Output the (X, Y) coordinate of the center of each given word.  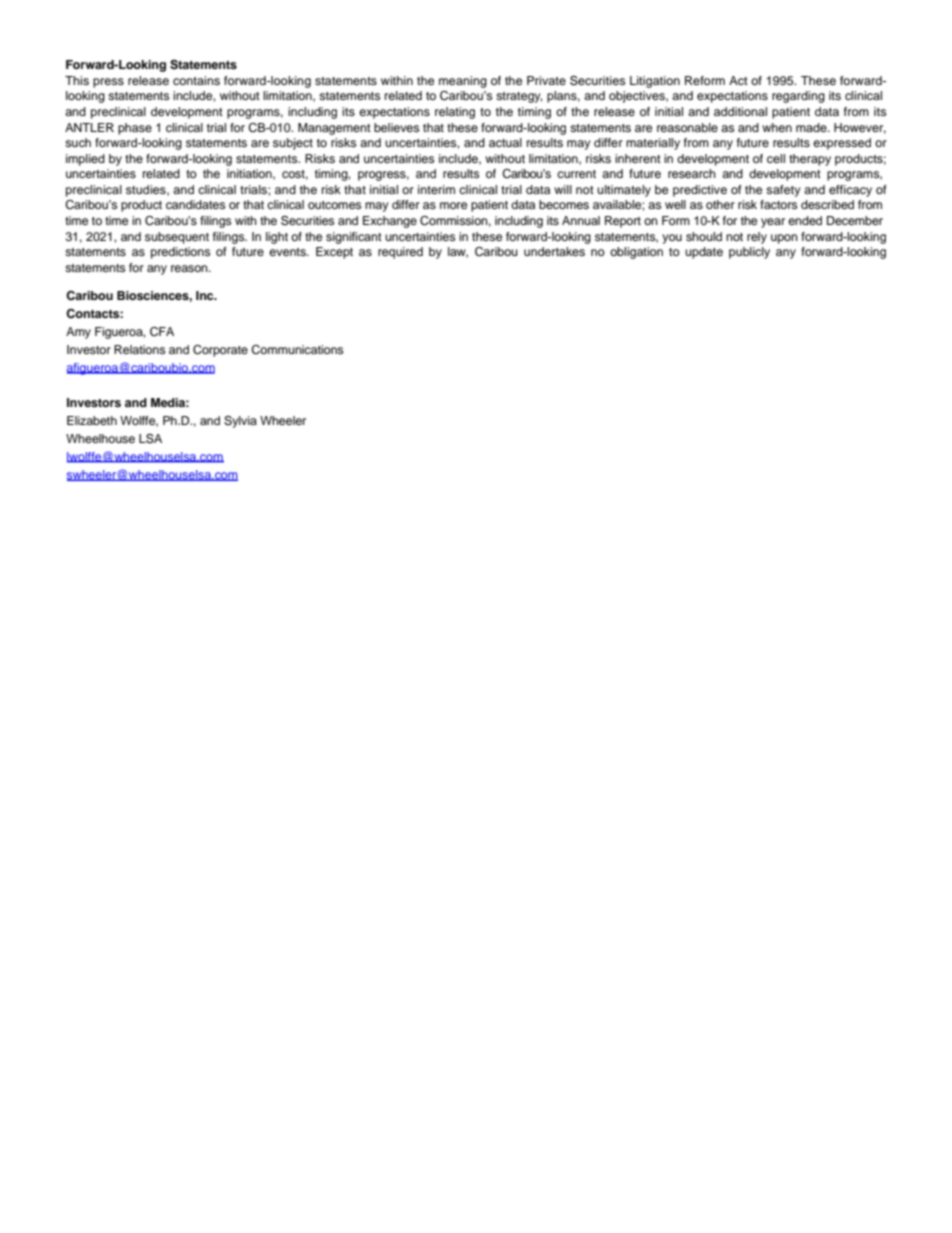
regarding (798, 97)
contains (196, 80)
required (400, 253)
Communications (297, 350)
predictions (180, 253)
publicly (749, 253)
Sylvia (240, 422)
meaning (463, 82)
